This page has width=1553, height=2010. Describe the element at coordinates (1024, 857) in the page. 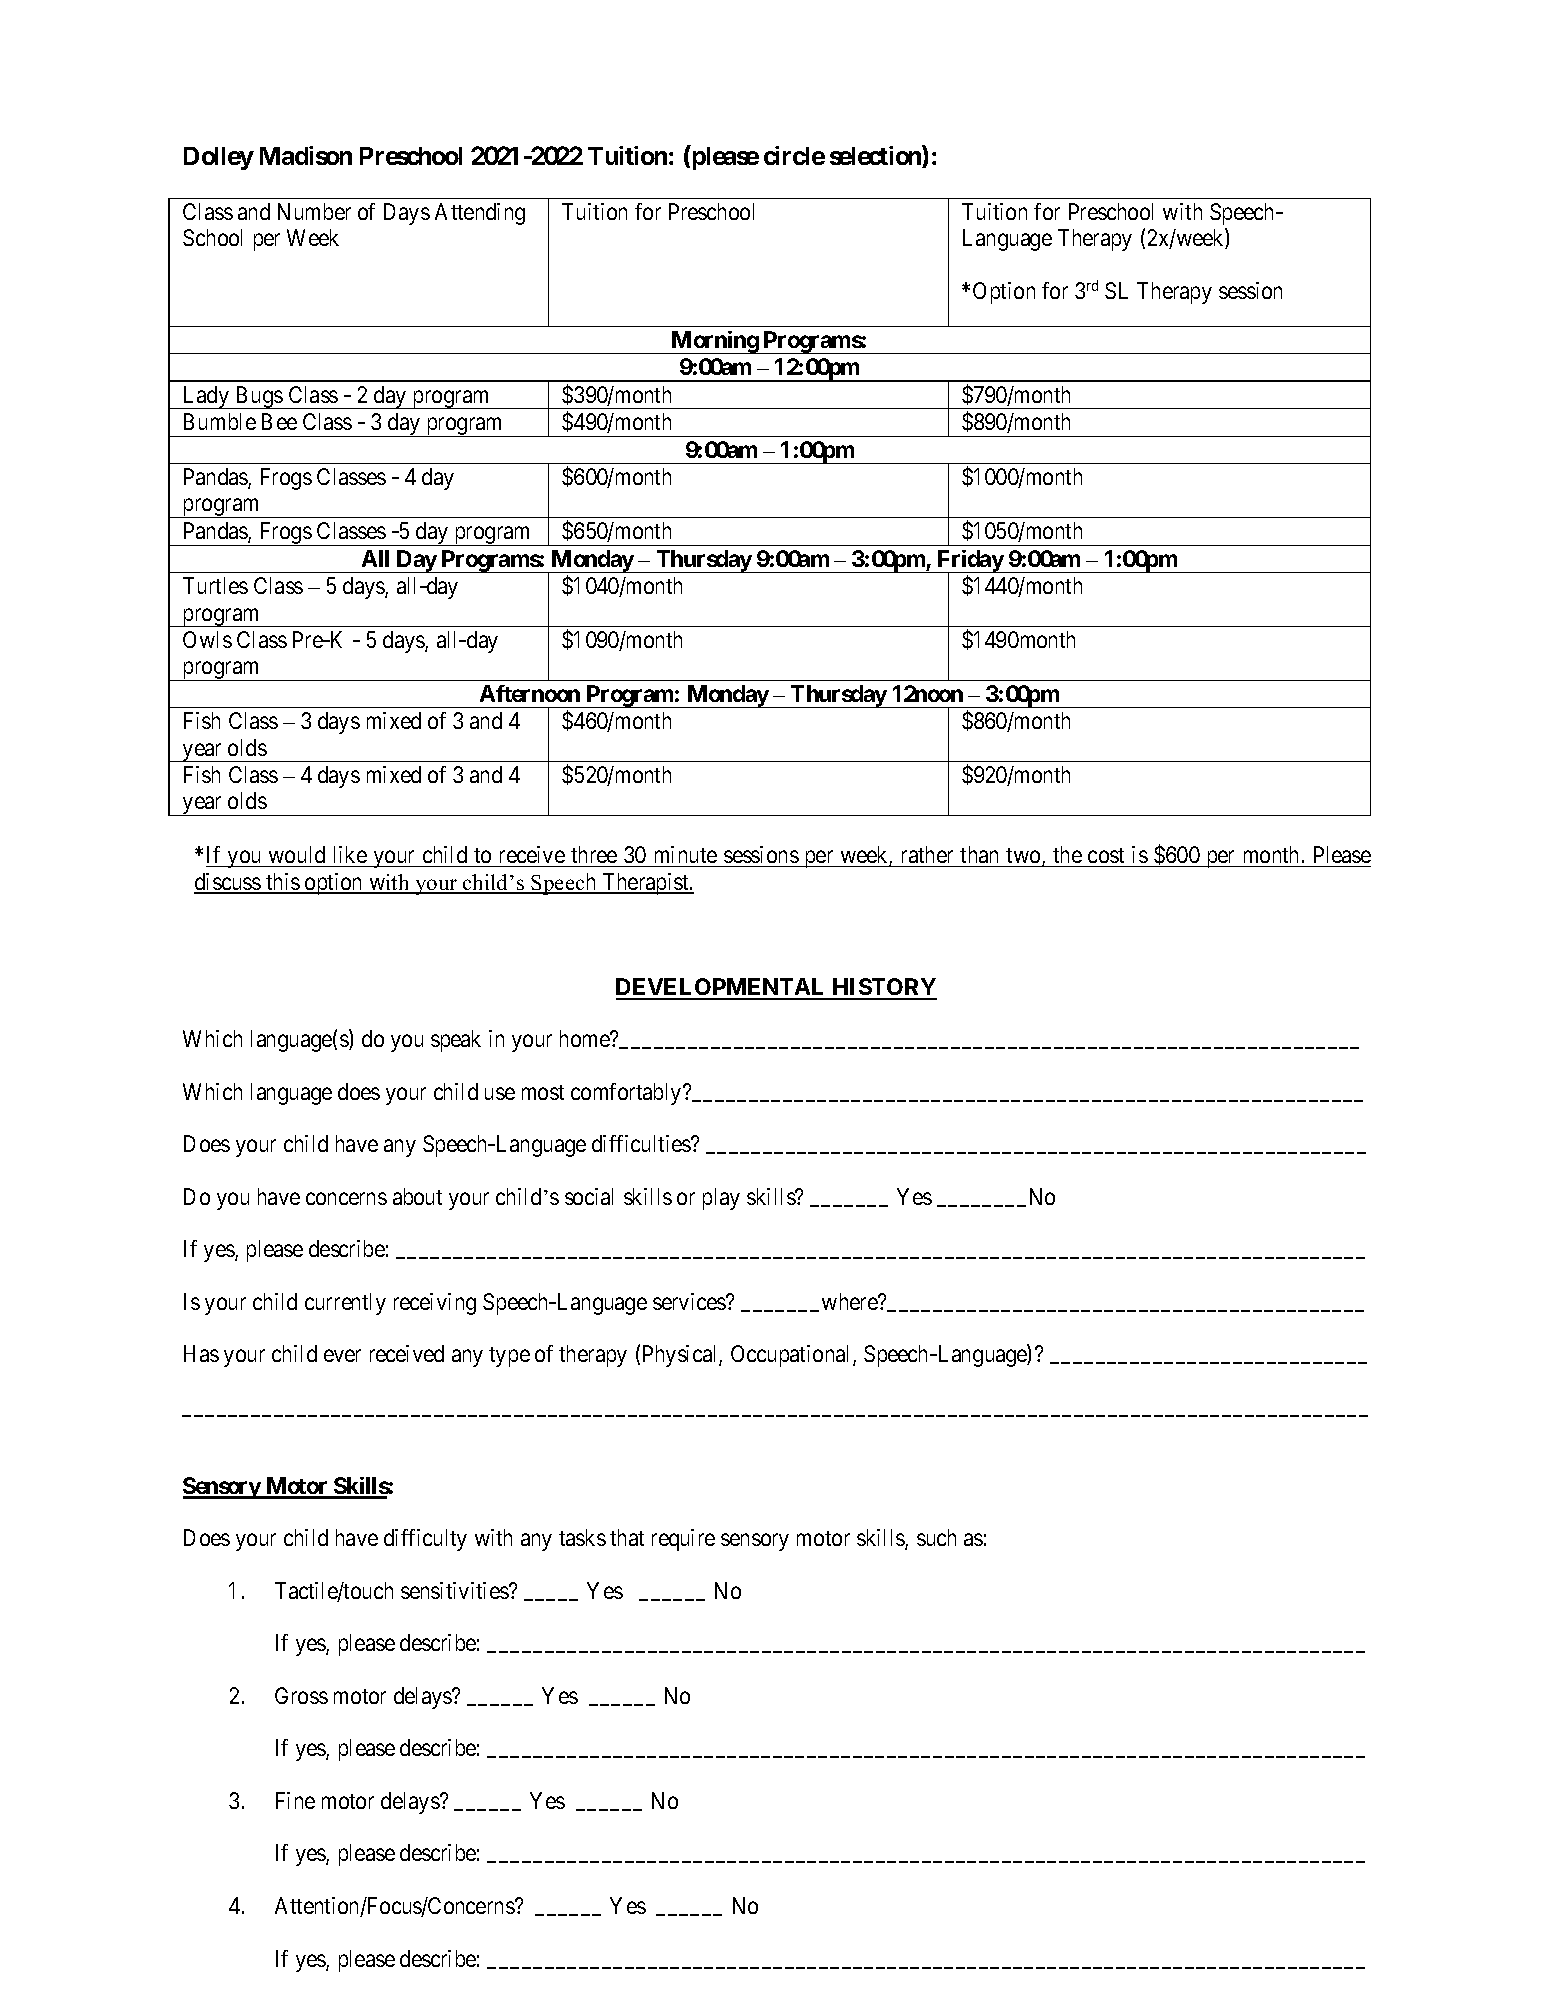

I see `two` at that location.
